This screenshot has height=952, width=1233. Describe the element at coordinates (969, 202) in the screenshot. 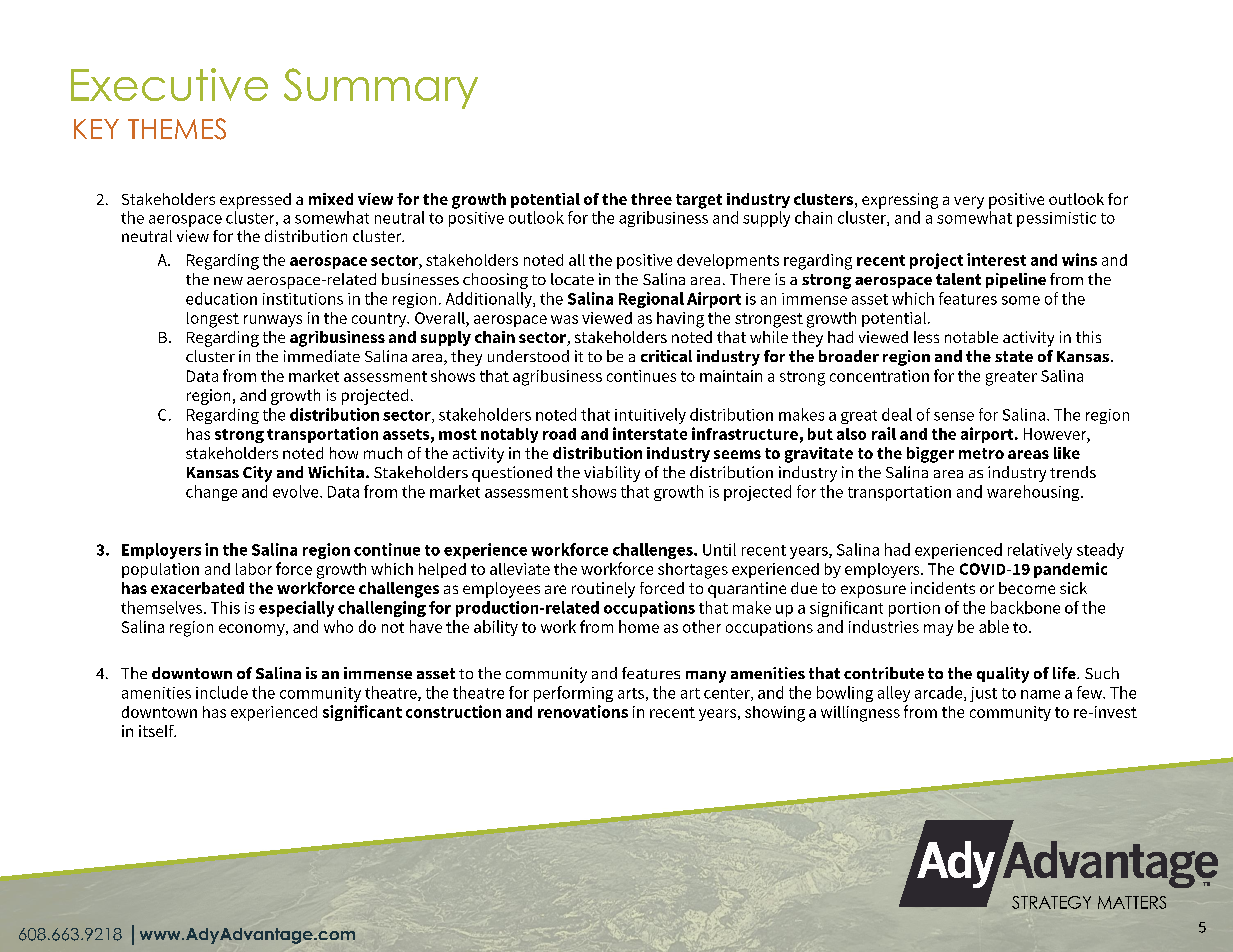

I see `very` at that location.
